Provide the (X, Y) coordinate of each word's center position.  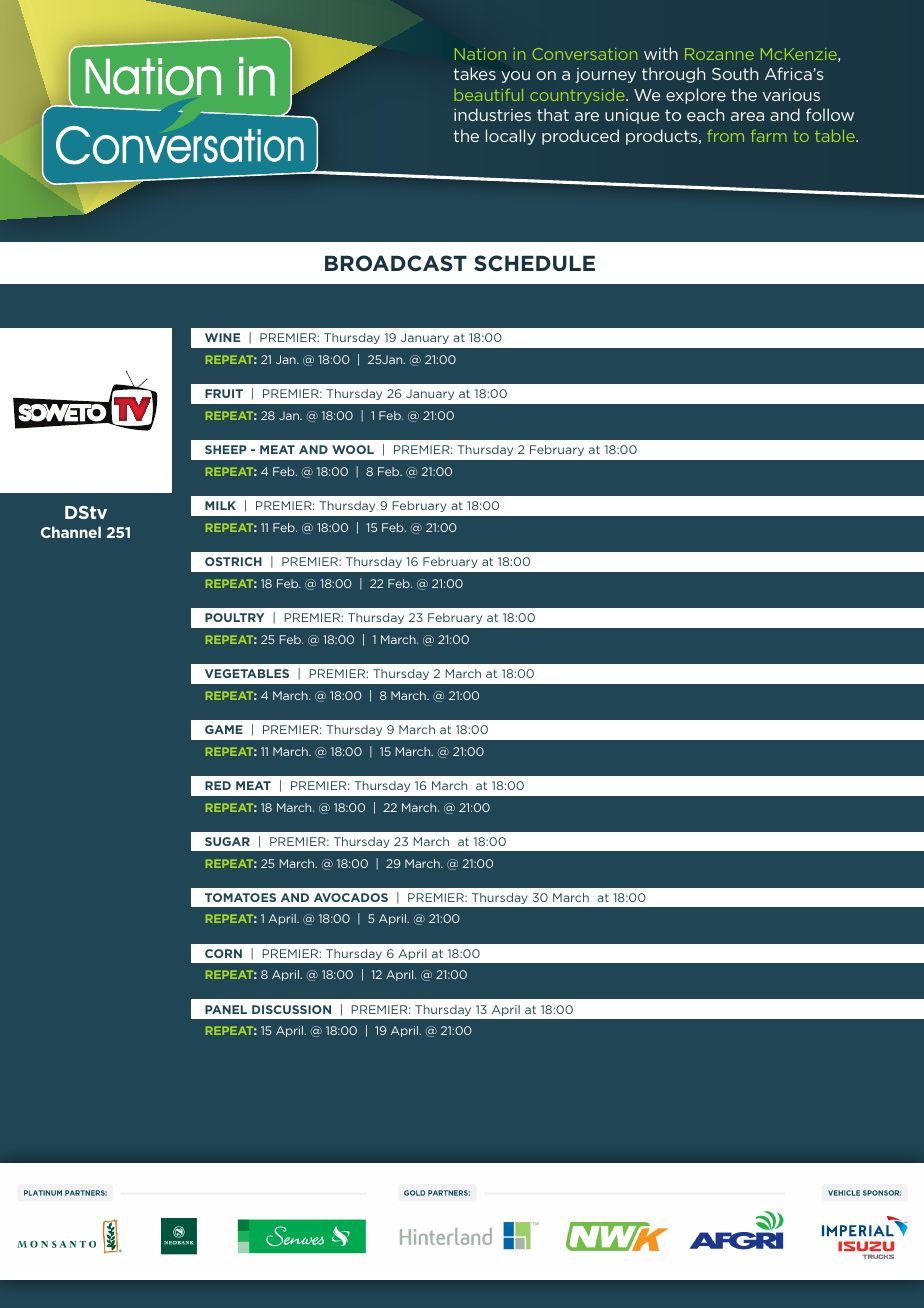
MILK (220, 505)
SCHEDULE (534, 263)
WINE (222, 337)
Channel (71, 532)
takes (474, 73)
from (725, 136)
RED (218, 785)
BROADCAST (396, 263)
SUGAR (227, 841)
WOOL (353, 449)
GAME (224, 729)
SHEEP (226, 449)
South (735, 73)
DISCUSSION (291, 1009)
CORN (223, 953)
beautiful (489, 95)
